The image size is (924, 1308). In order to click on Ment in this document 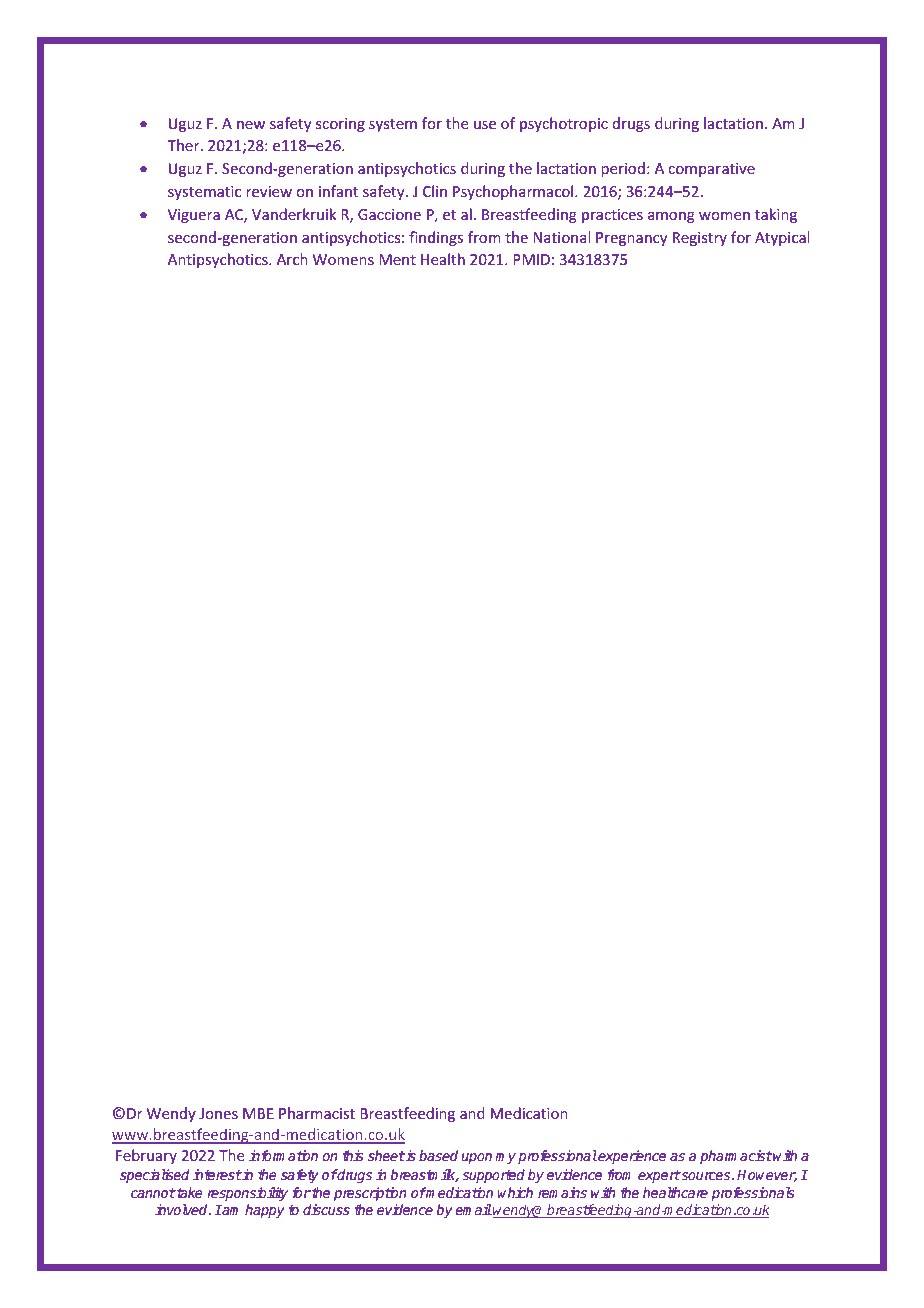, I will do `click(397, 259)`.
